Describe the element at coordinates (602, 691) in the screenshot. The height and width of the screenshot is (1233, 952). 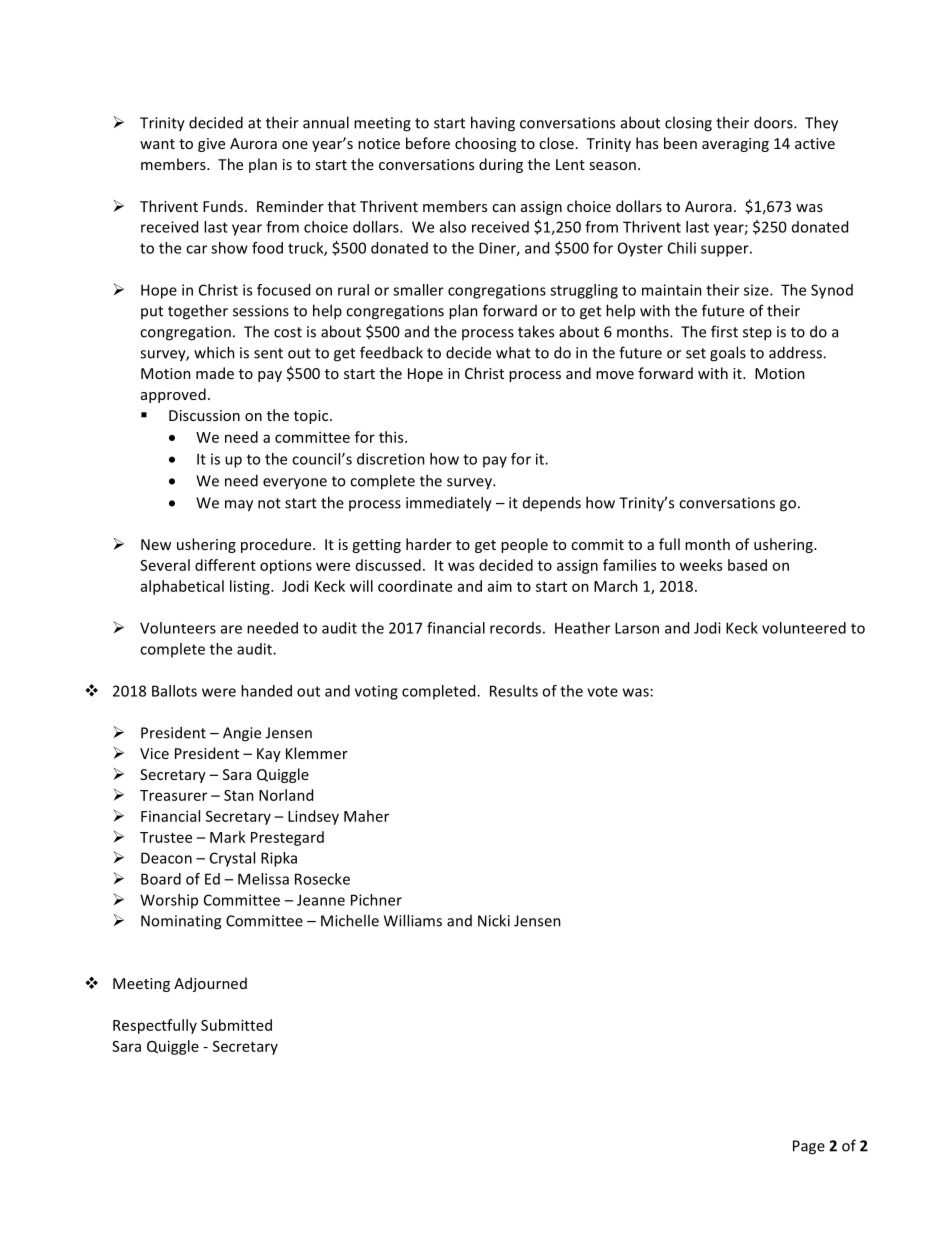
I see `vote` at that location.
